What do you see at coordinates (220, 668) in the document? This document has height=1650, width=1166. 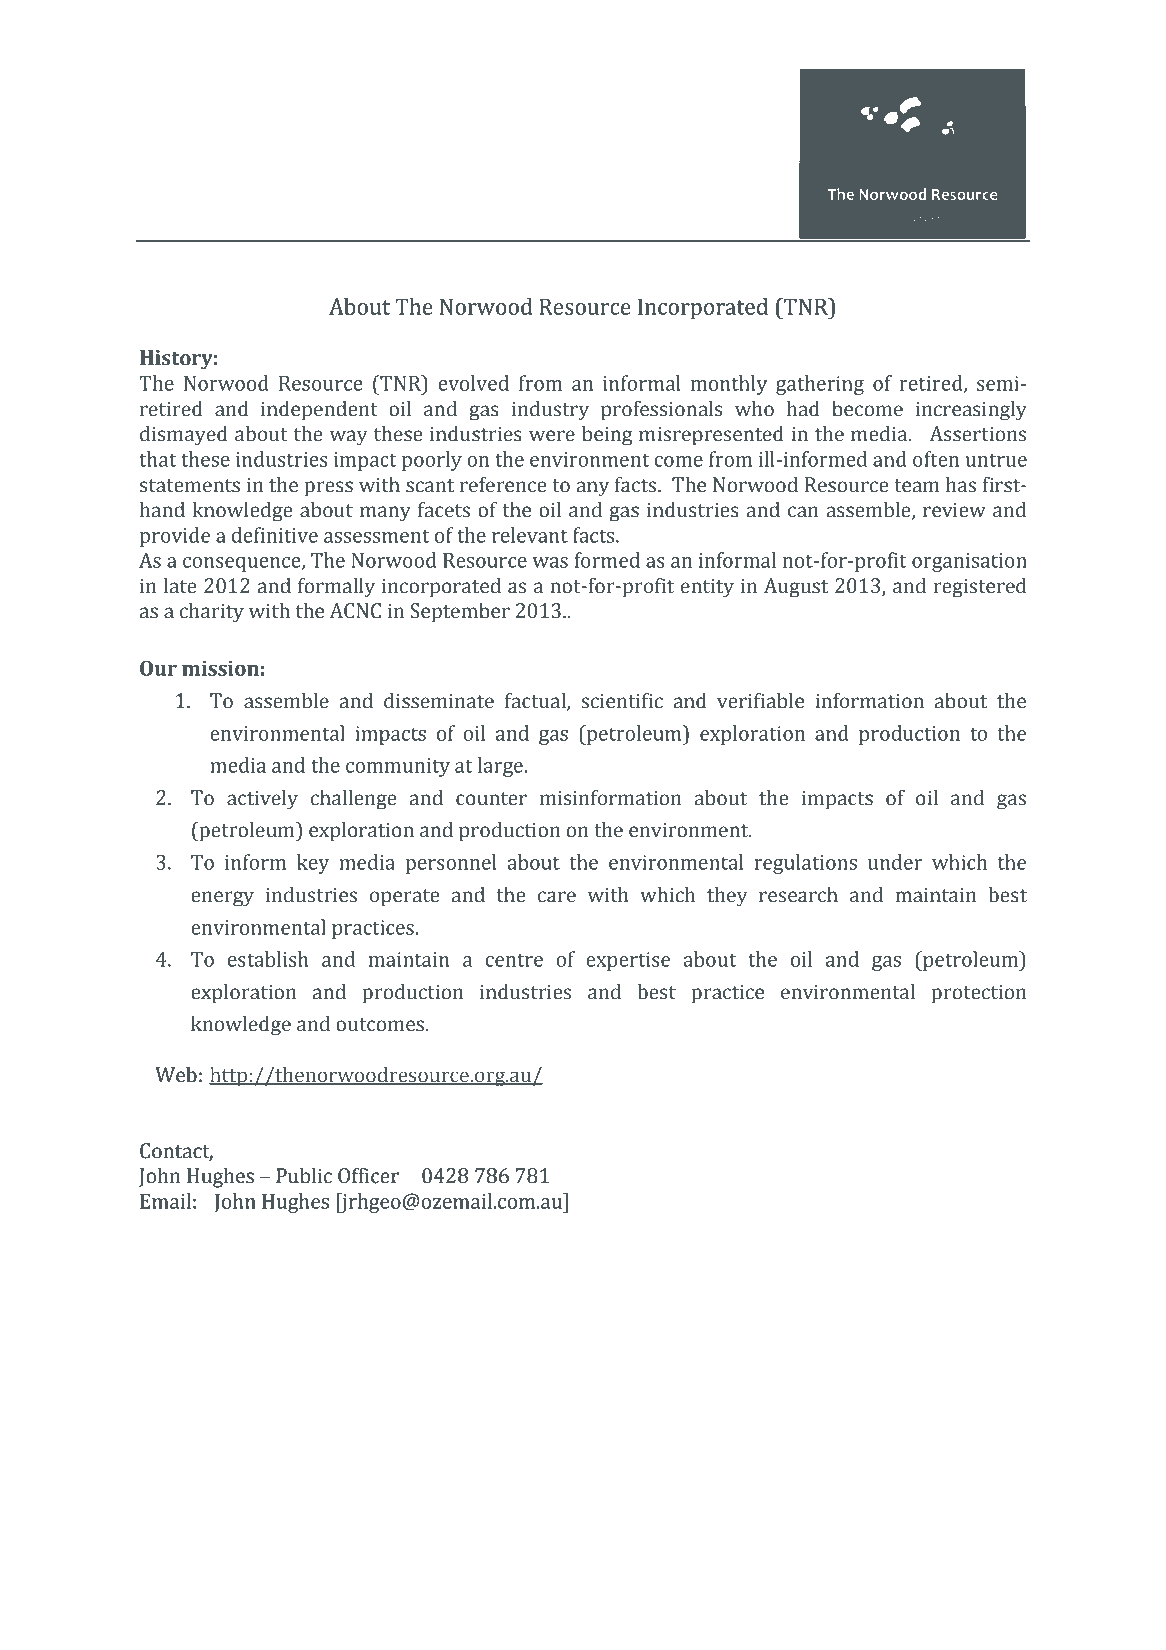 I see `mission` at bounding box center [220, 668].
